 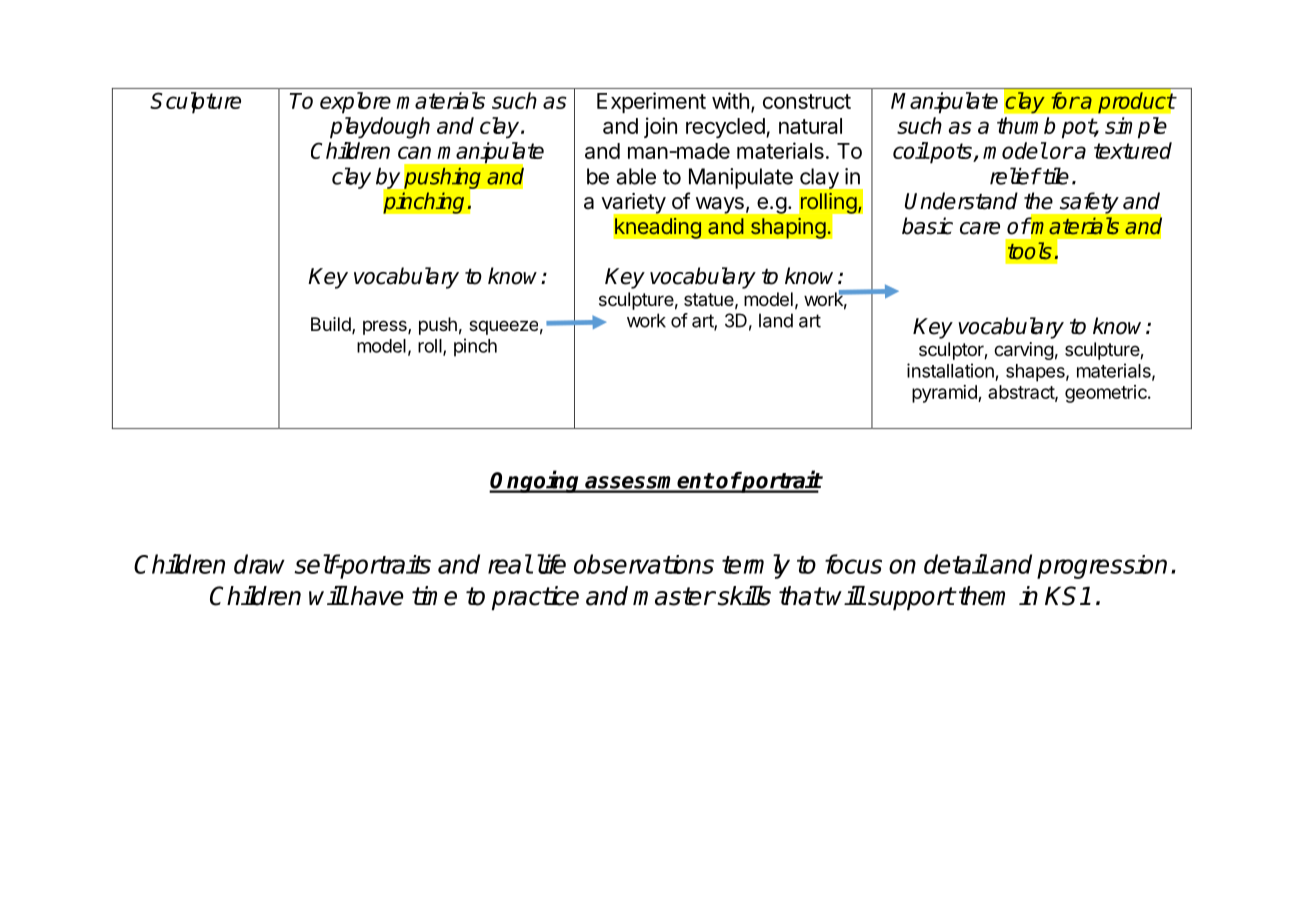 What do you see at coordinates (1102, 567) in the page?
I see `progression` at bounding box center [1102, 567].
